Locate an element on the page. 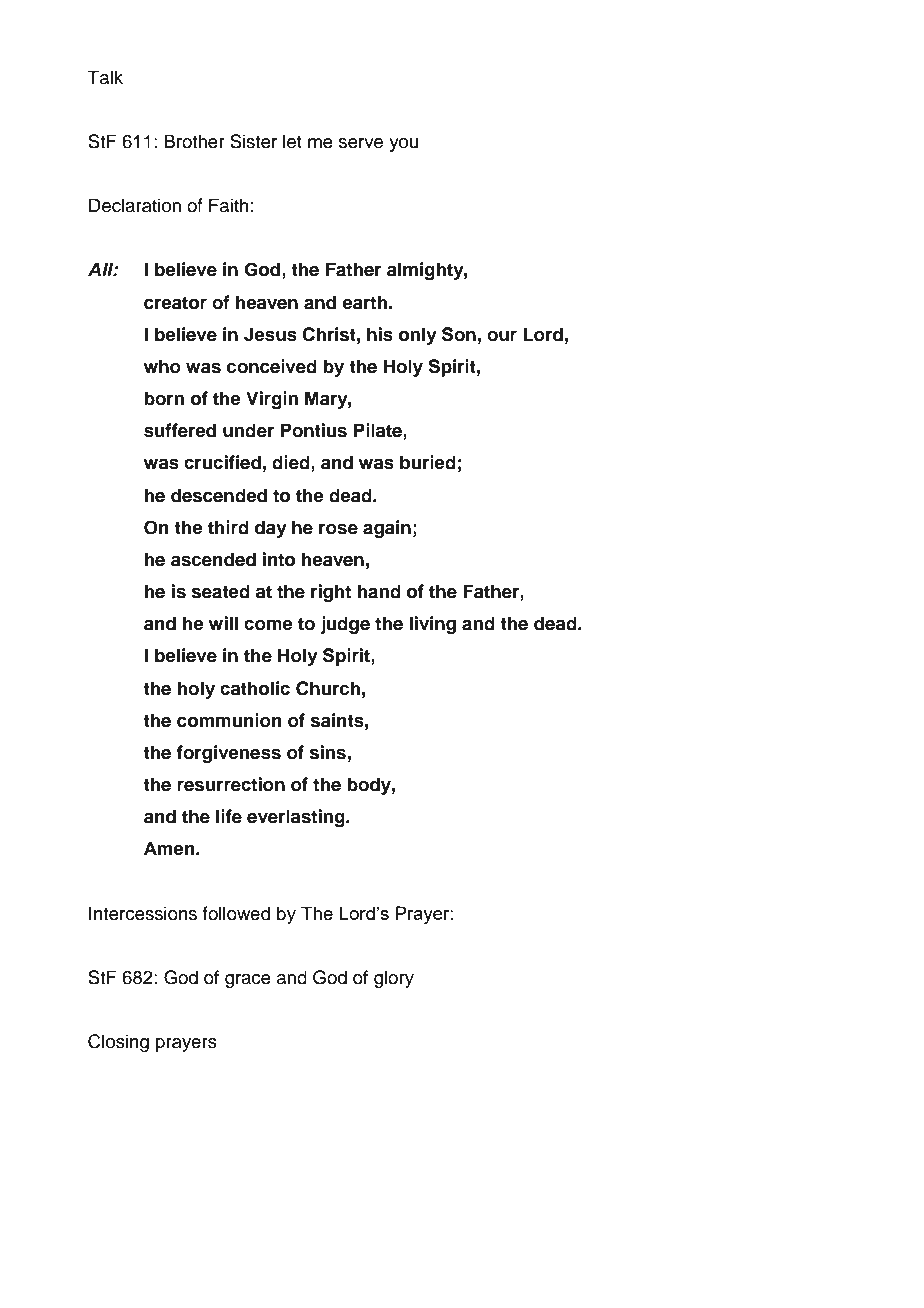 This image has width=924, height=1308. into is located at coordinates (279, 559).
